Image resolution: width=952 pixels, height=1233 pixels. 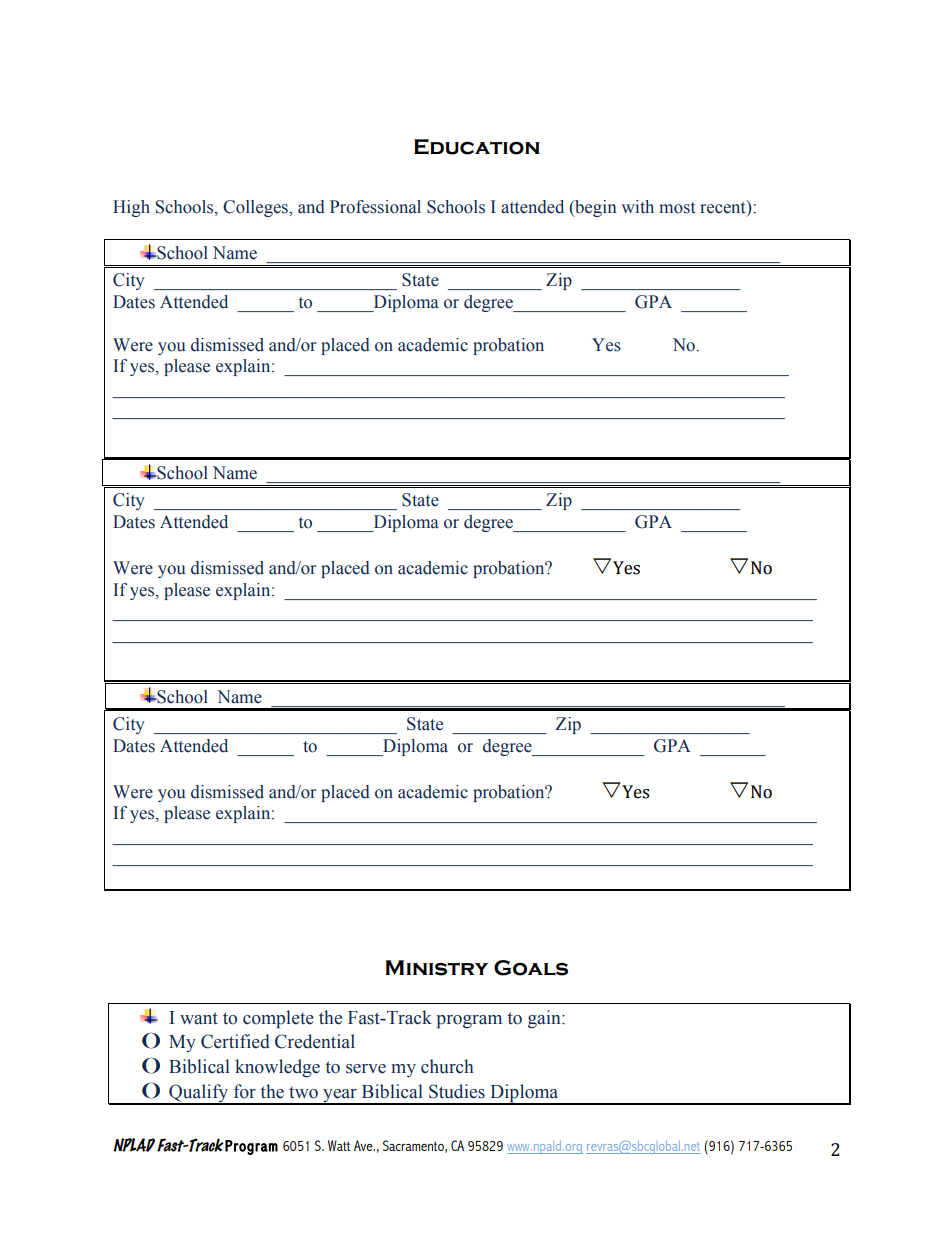 What do you see at coordinates (477, 147) in the screenshot?
I see `Education` at bounding box center [477, 147].
